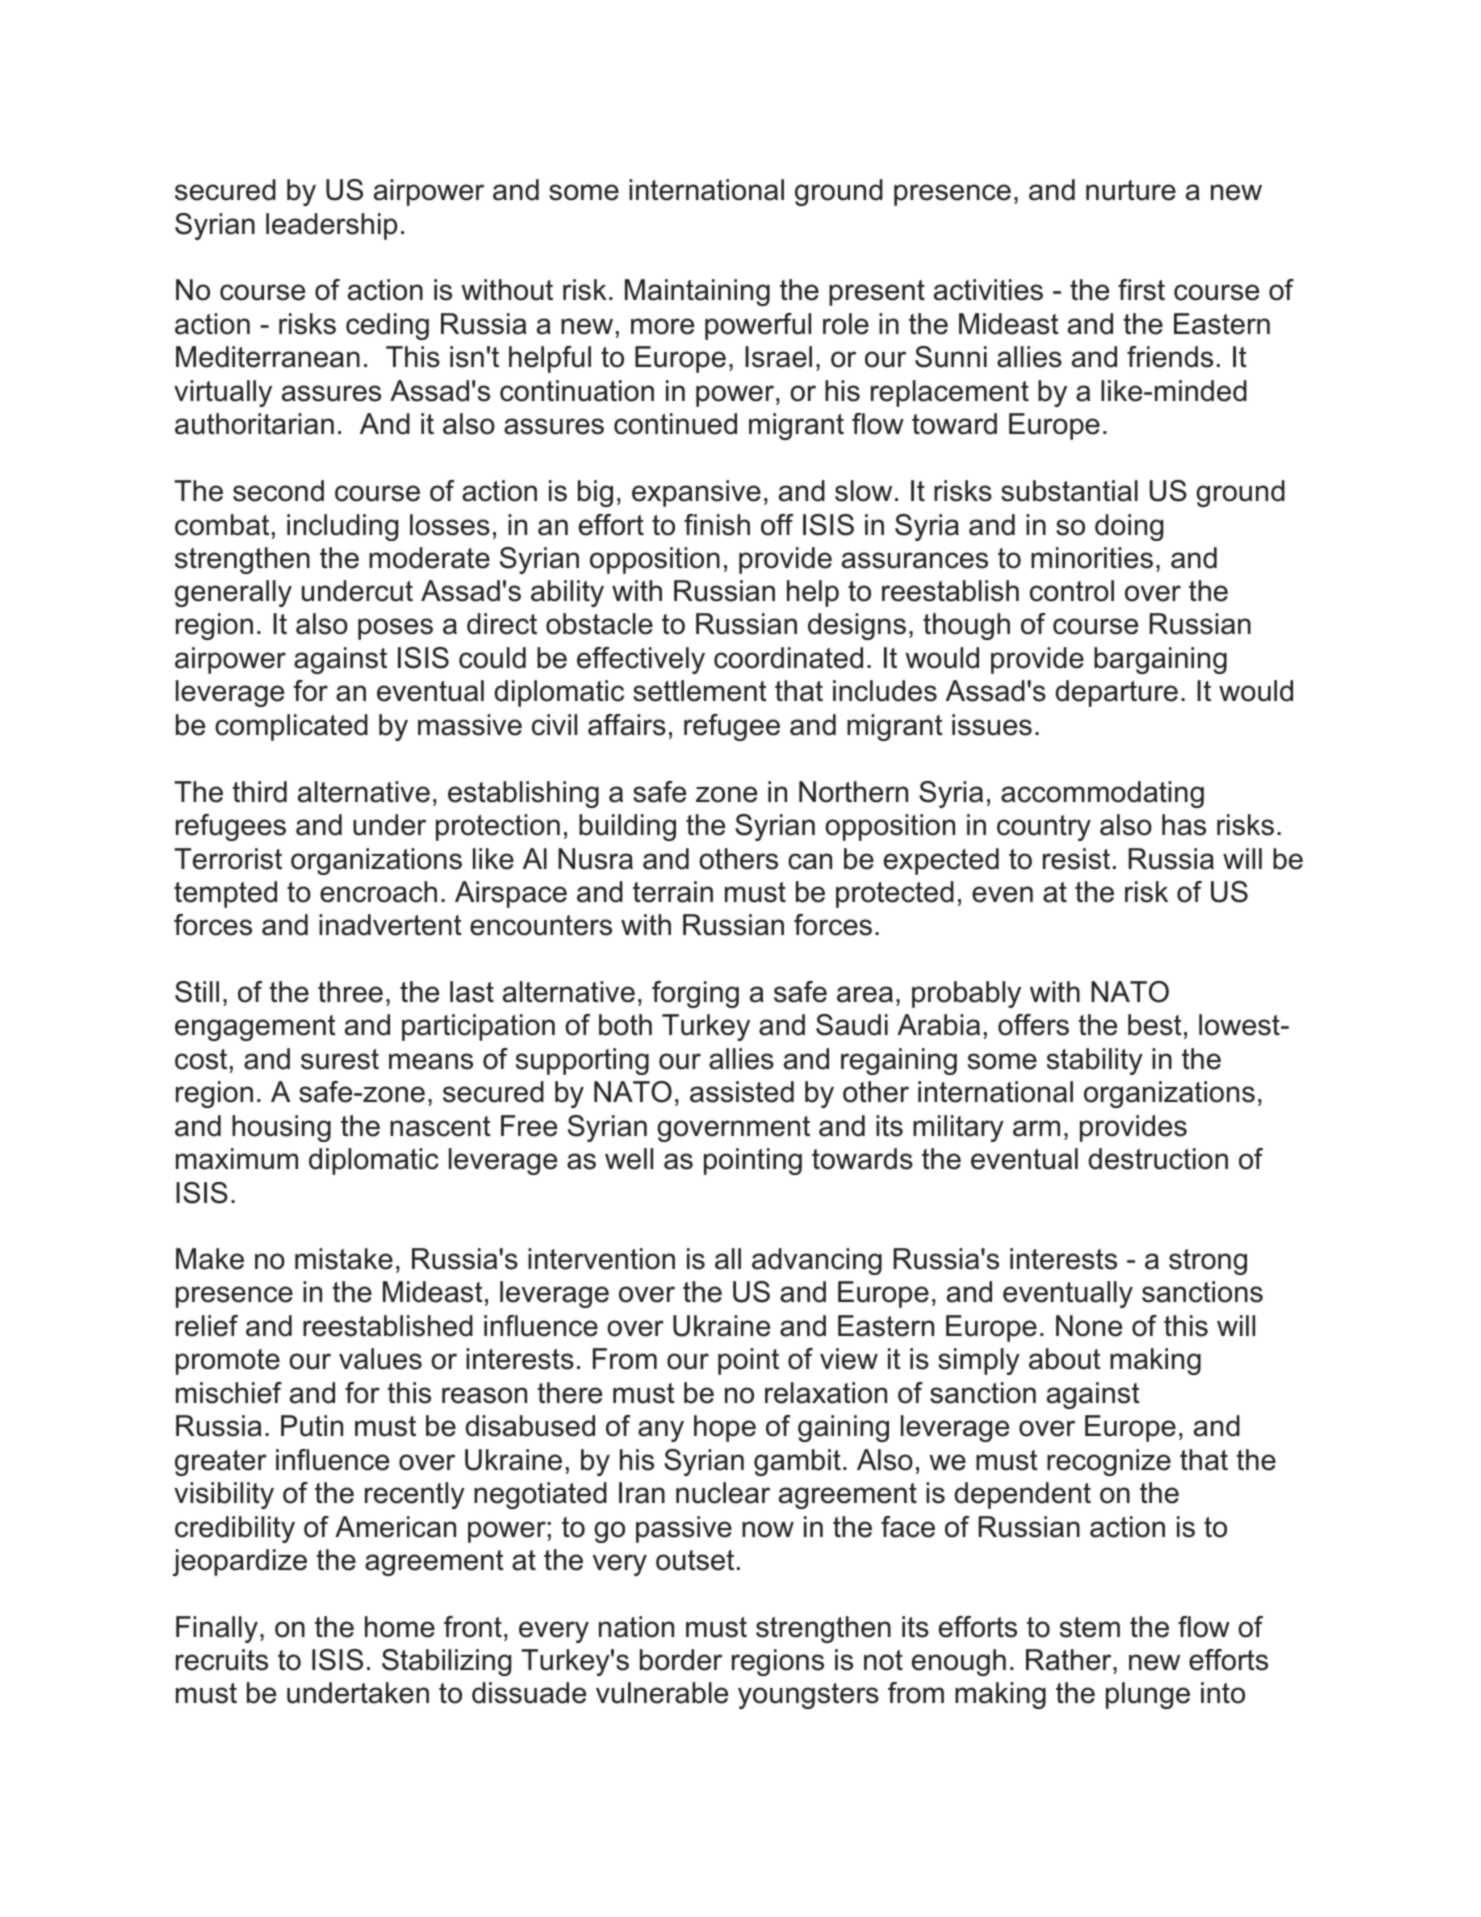  Describe the element at coordinates (331, 226) in the screenshot. I see `leadership` at that location.
